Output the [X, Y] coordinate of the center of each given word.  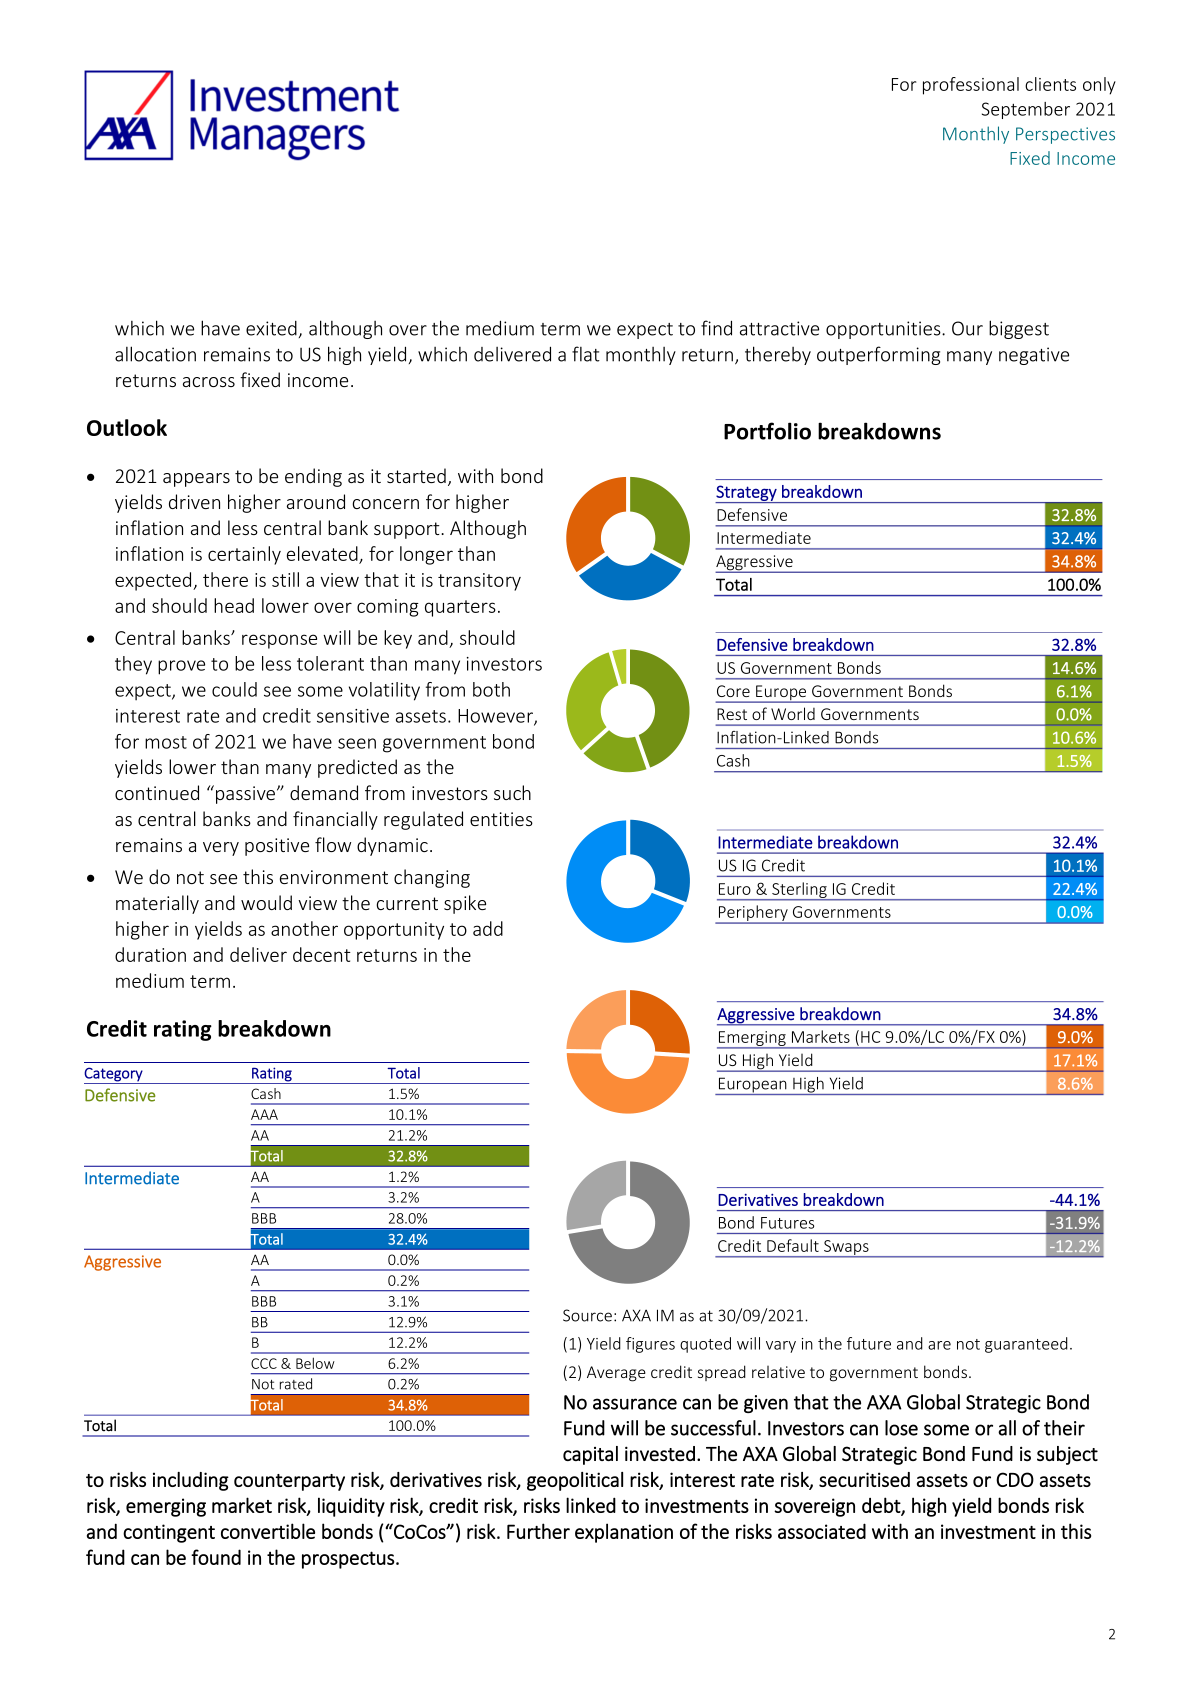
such [512, 792]
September [1026, 110]
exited [271, 328]
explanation [624, 1533]
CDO [1015, 1479]
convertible [268, 1531]
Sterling [799, 891]
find [716, 328]
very [221, 849]
